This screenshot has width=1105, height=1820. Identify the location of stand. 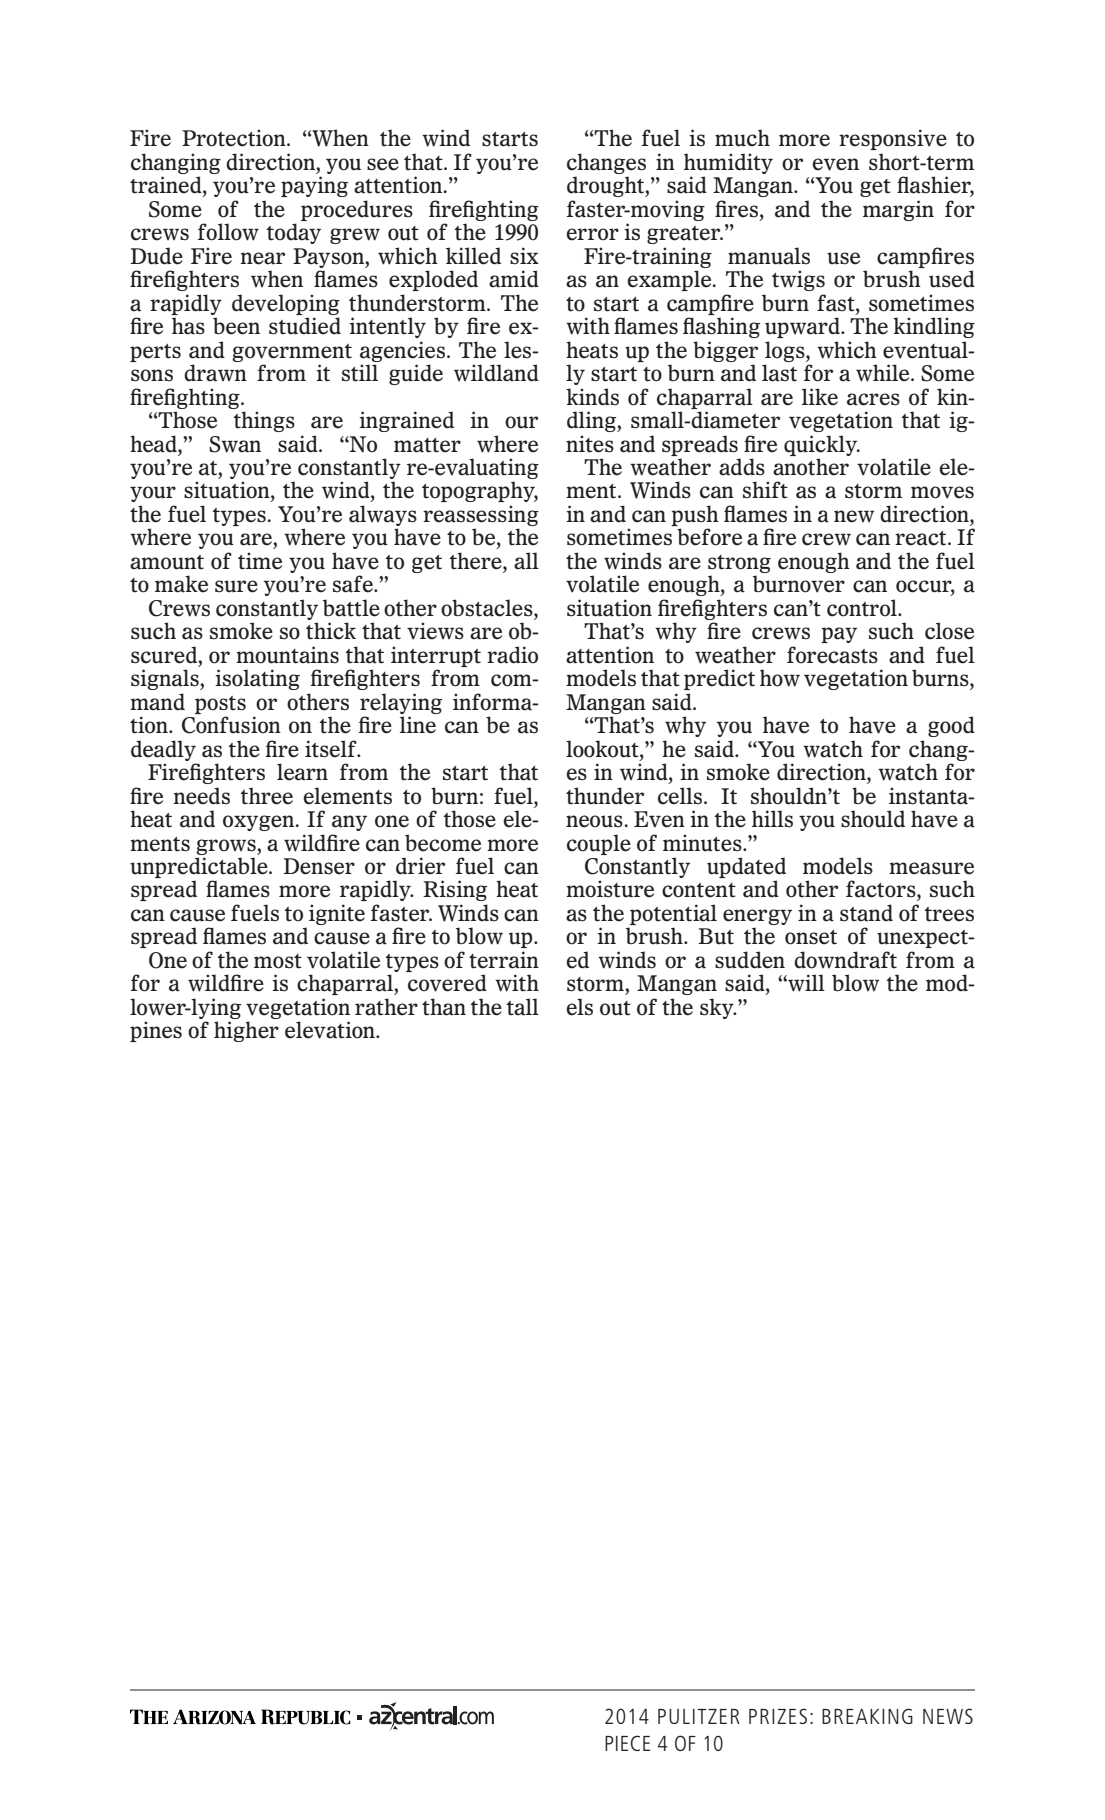
(866, 913).
